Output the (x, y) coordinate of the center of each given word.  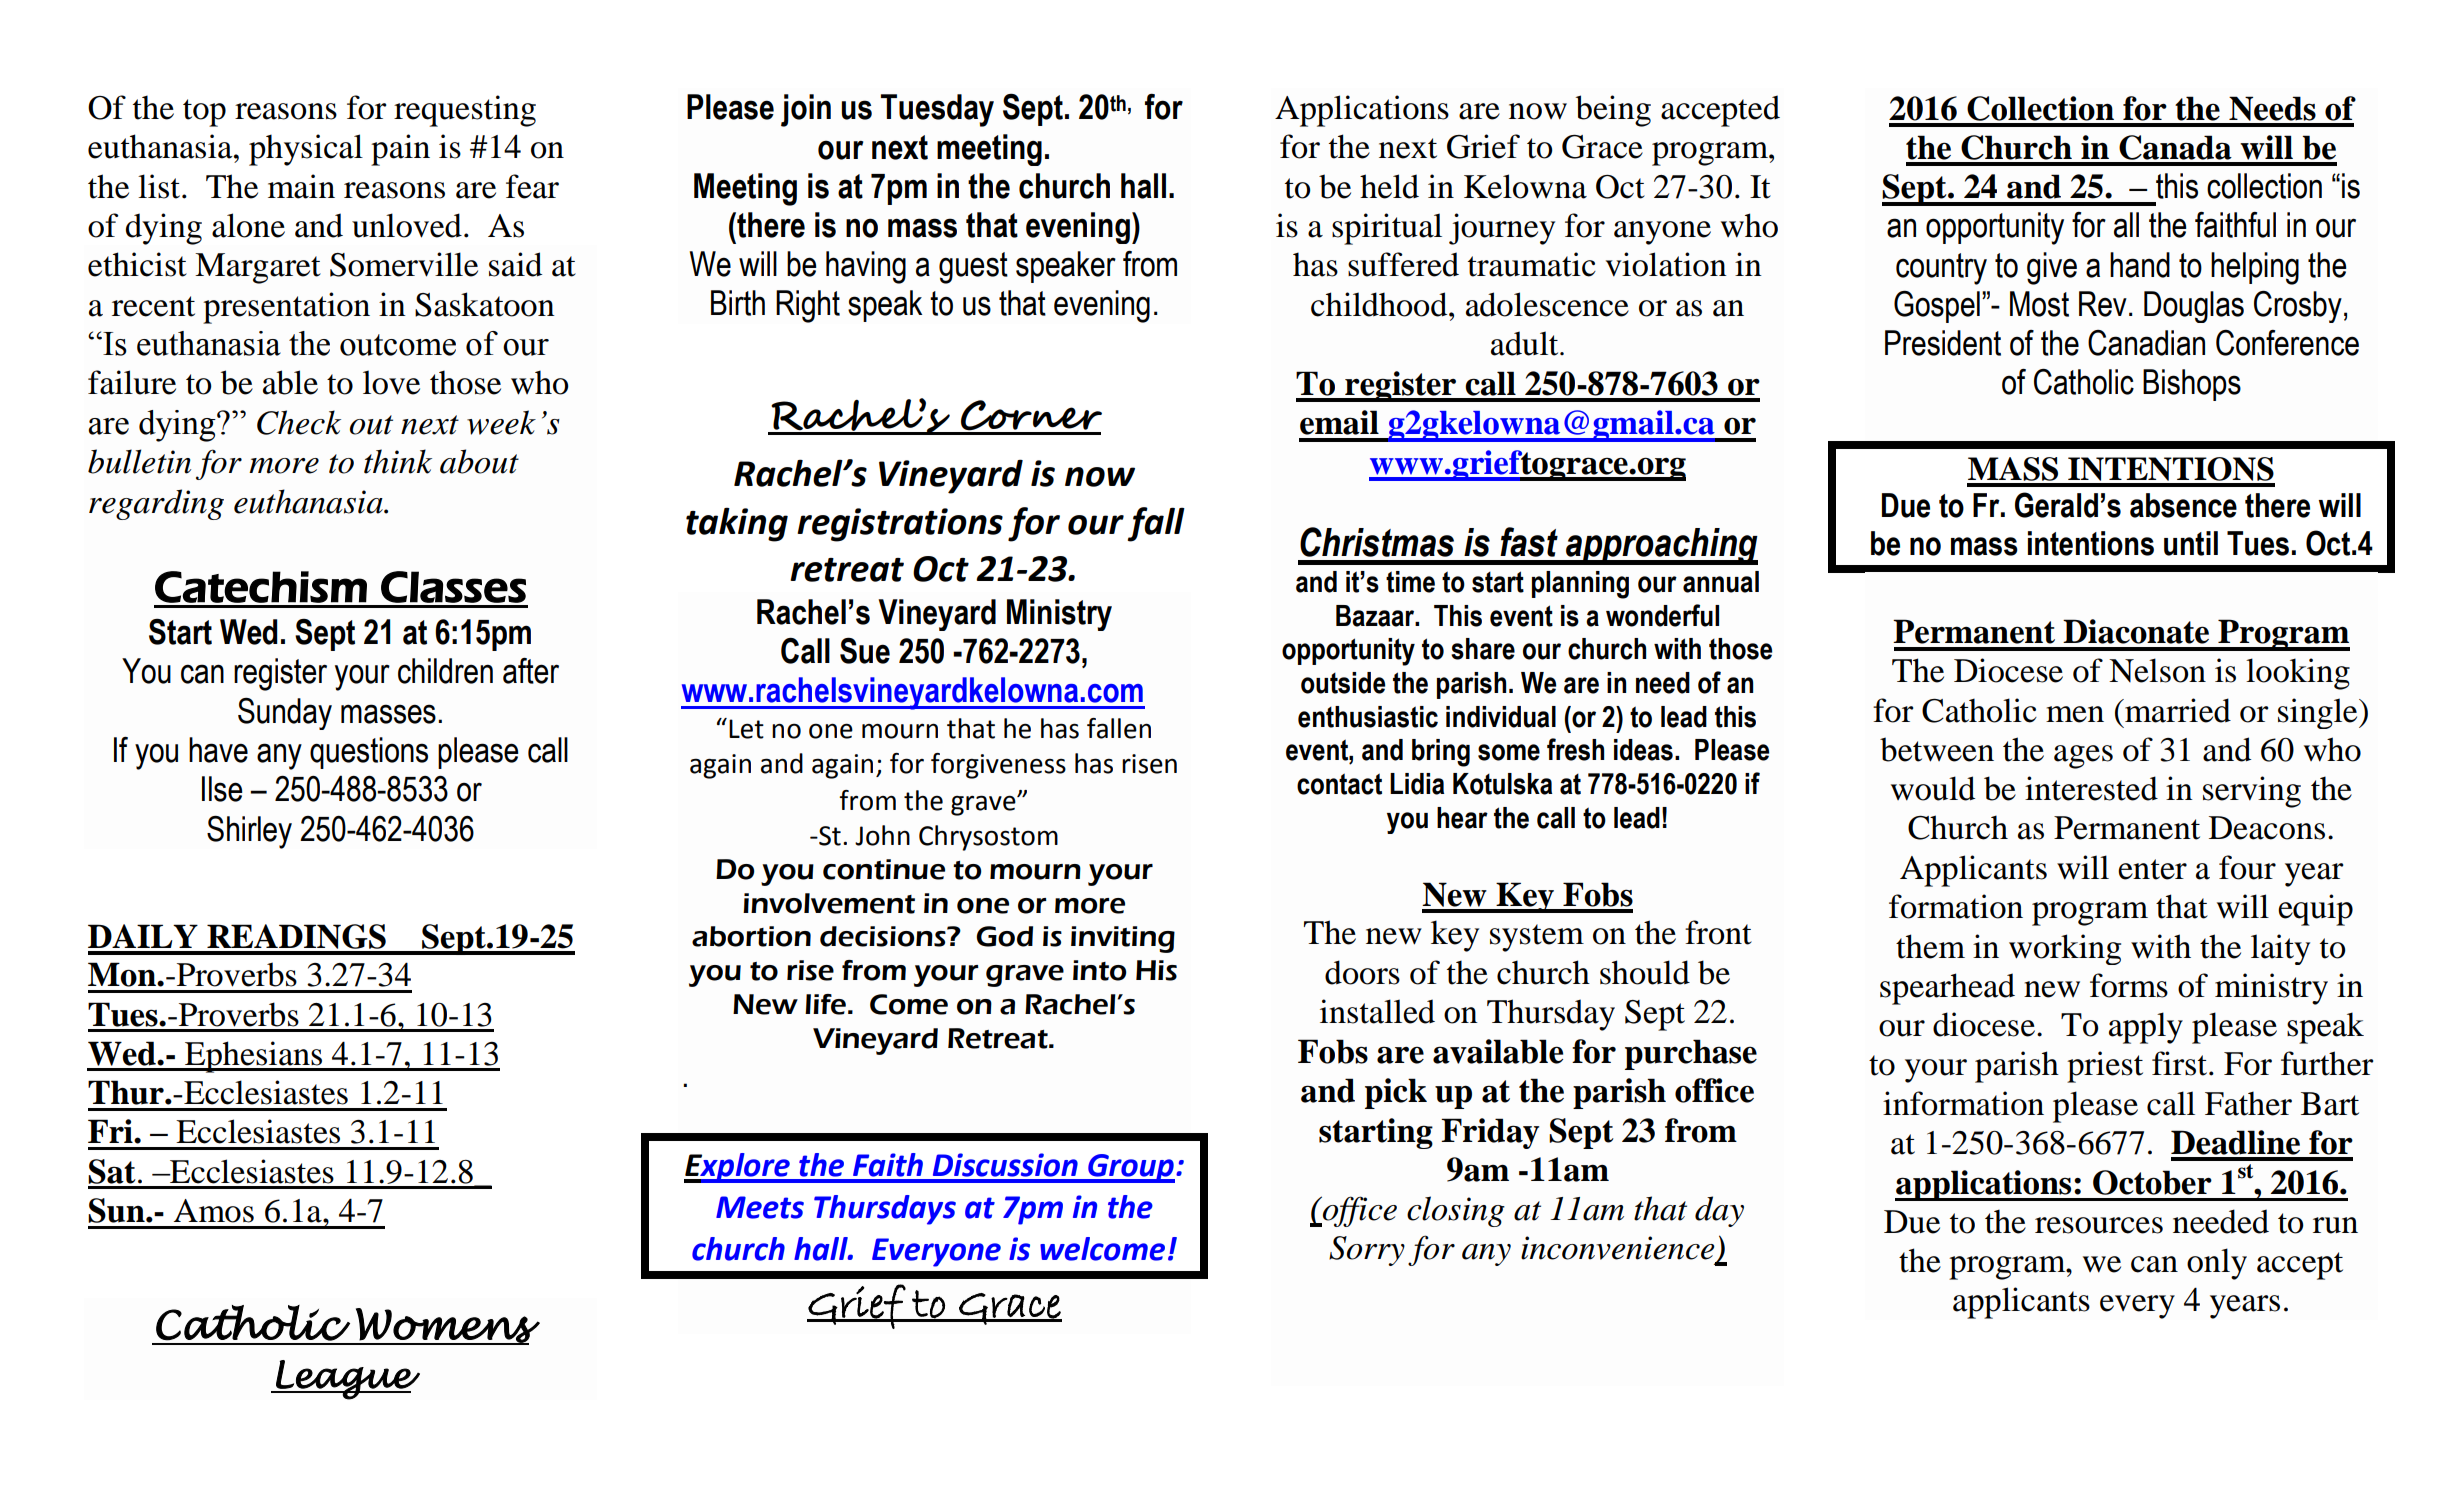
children (445, 671)
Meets (760, 1207)
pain (400, 150)
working (2065, 949)
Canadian (2146, 343)
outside (1343, 683)
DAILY (143, 936)
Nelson (2157, 670)
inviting (1123, 939)
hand (2140, 265)
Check (299, 422)
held (1389, 186)
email (1339, 422)
